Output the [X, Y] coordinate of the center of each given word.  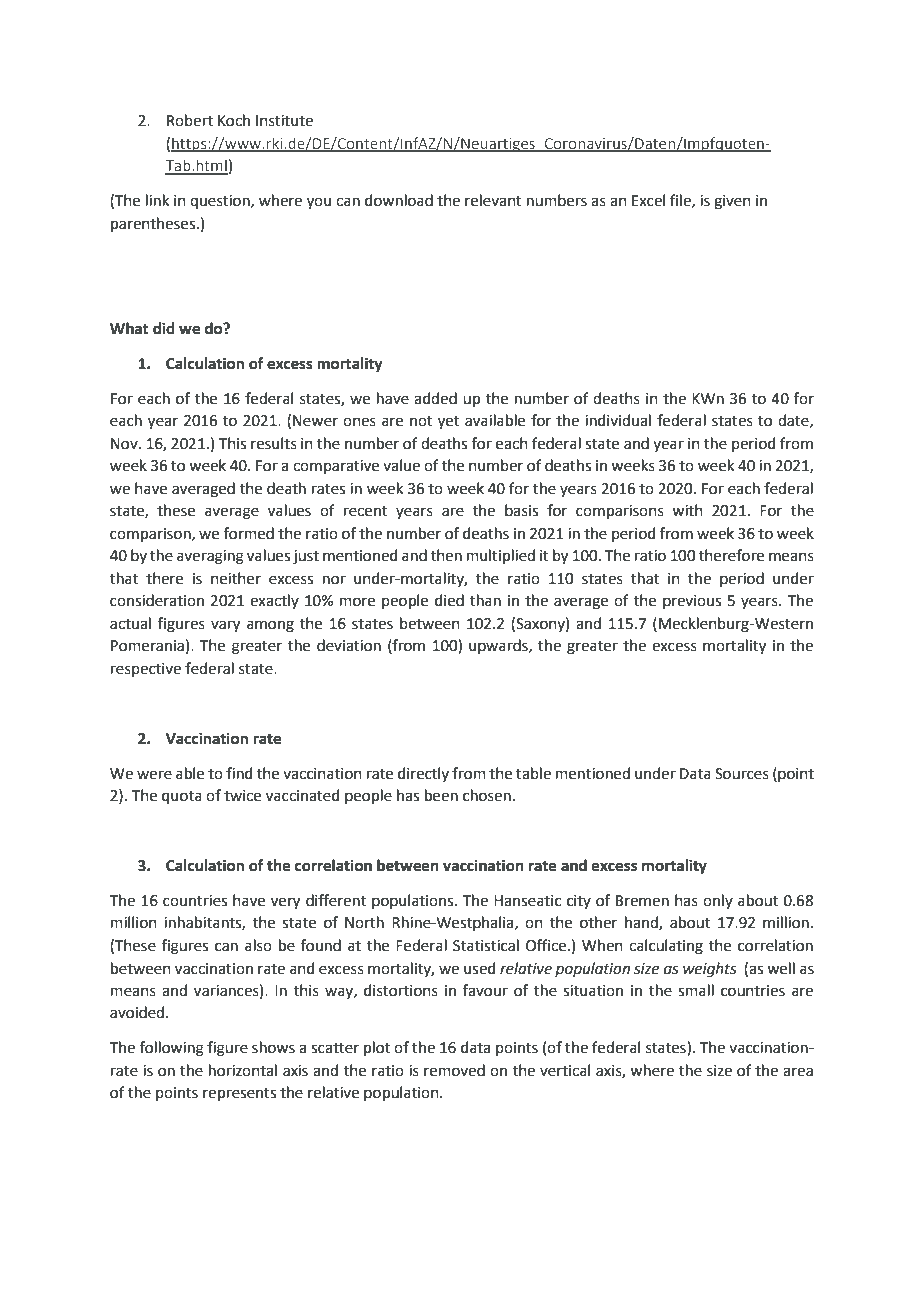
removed [454, 1070]
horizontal [243, 1070]
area [798, 1072]
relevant [493, 200]
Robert [190, 120]
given [732, 202]
